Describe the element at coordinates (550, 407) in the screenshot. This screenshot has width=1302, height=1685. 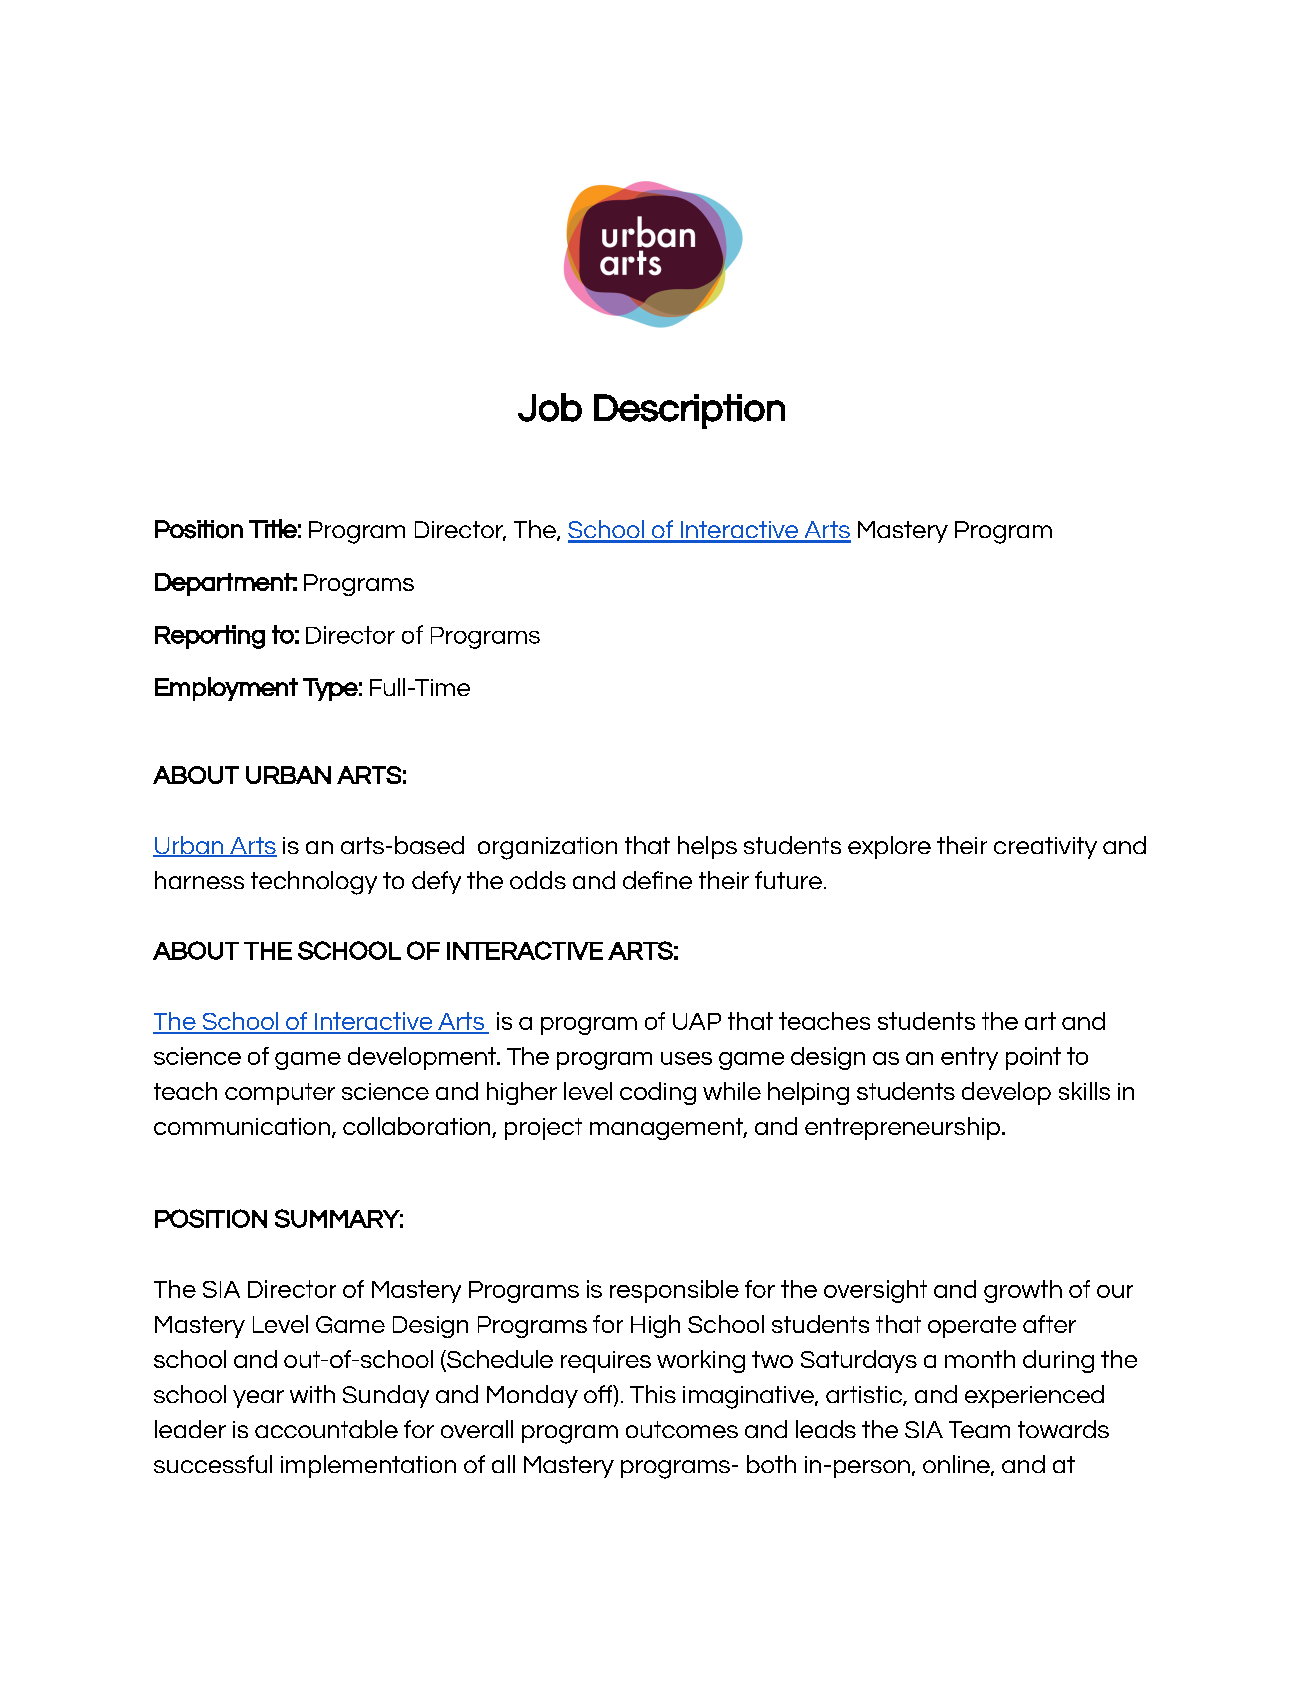
I see `Job` at that location.
